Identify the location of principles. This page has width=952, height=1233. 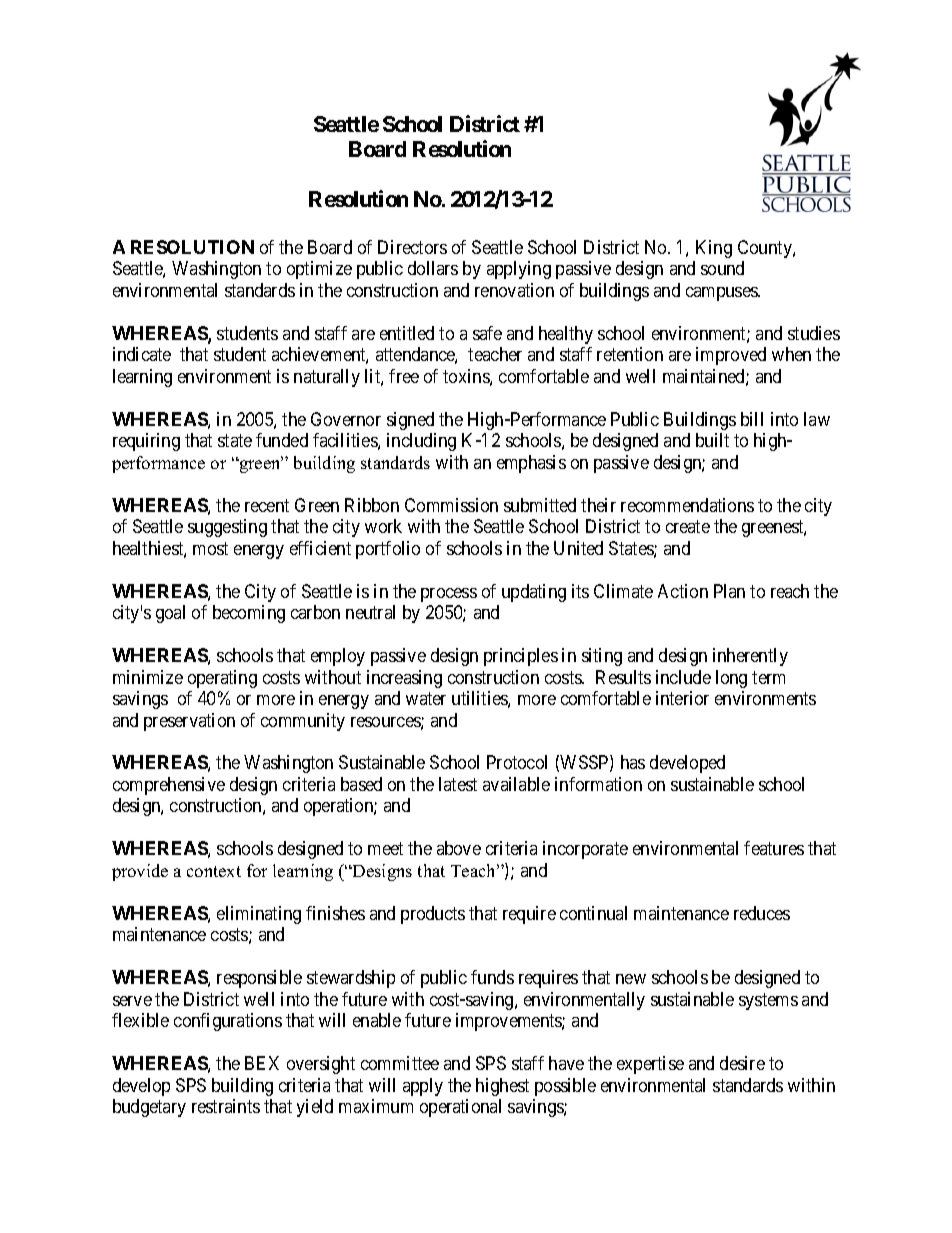
(521, 657).
